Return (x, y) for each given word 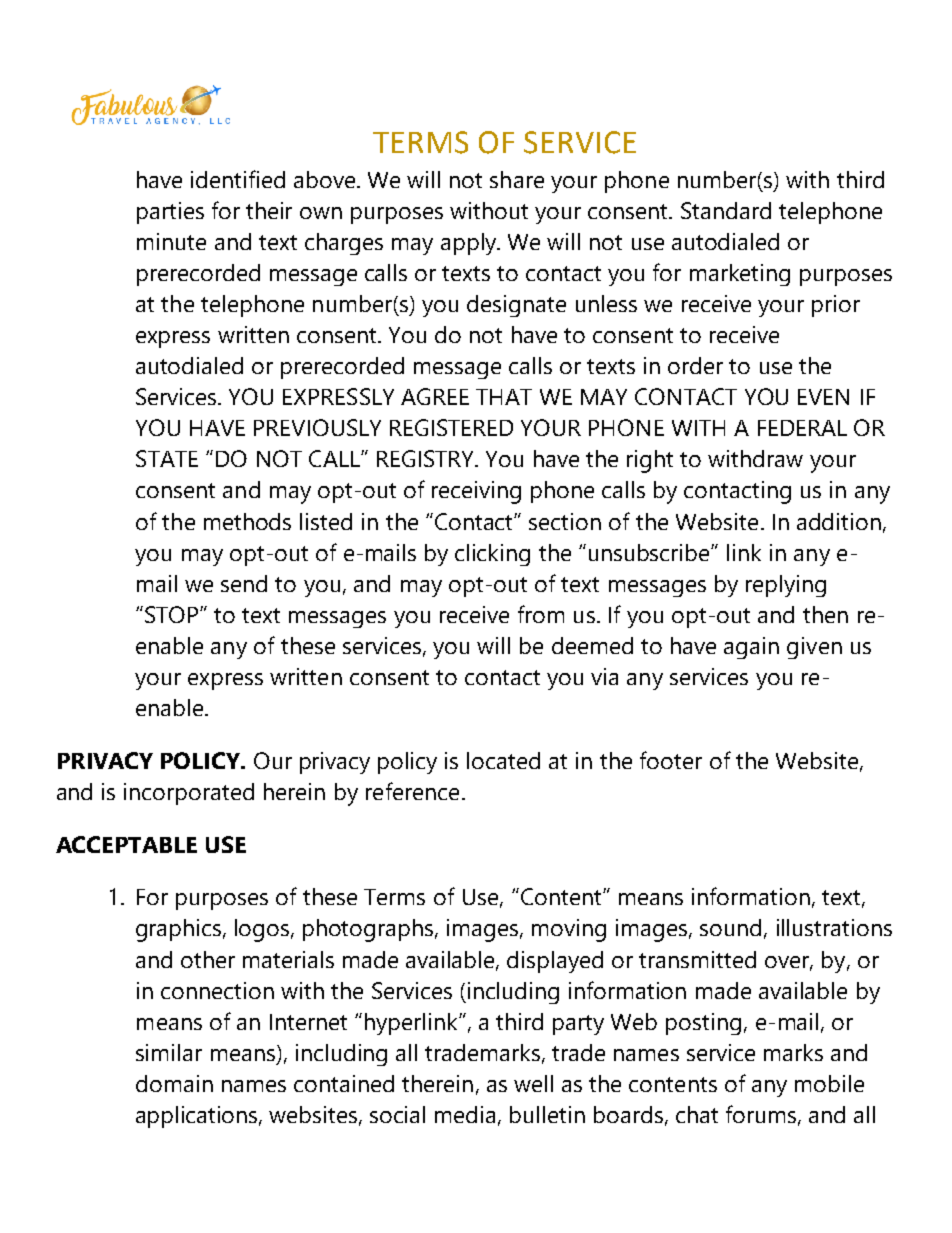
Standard (726, 210)
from (541, 614)
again (751, 648)
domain (174, 1083)
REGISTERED (451, 427)
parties (170, 213)
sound (730, 927)
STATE (167, 458)
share (517, 179)
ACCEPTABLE (126, 844)
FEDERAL (802, 428)
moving (569, 930)
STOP (173, 614)
